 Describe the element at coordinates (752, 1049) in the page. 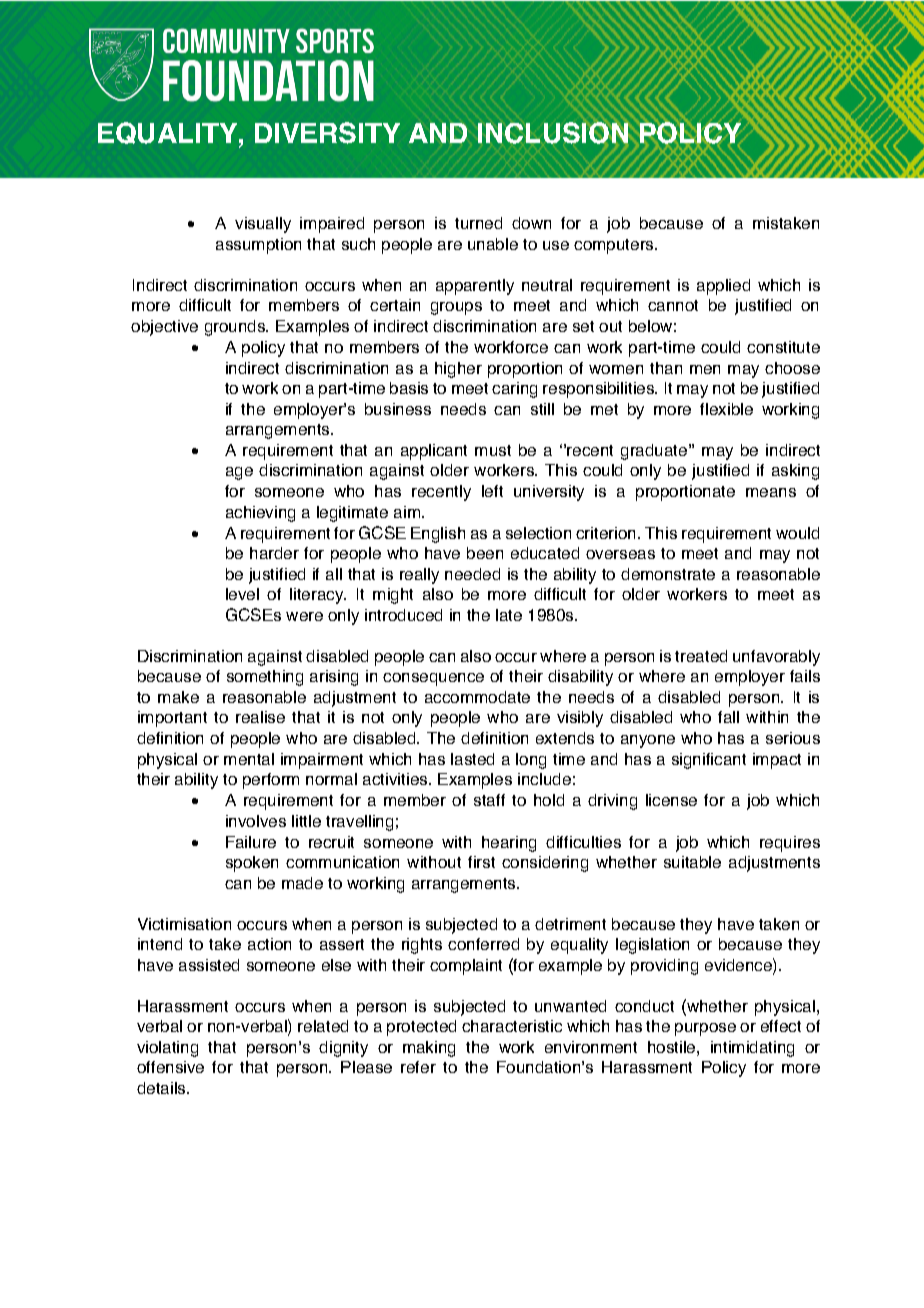

I see `intimidating` at that location.
